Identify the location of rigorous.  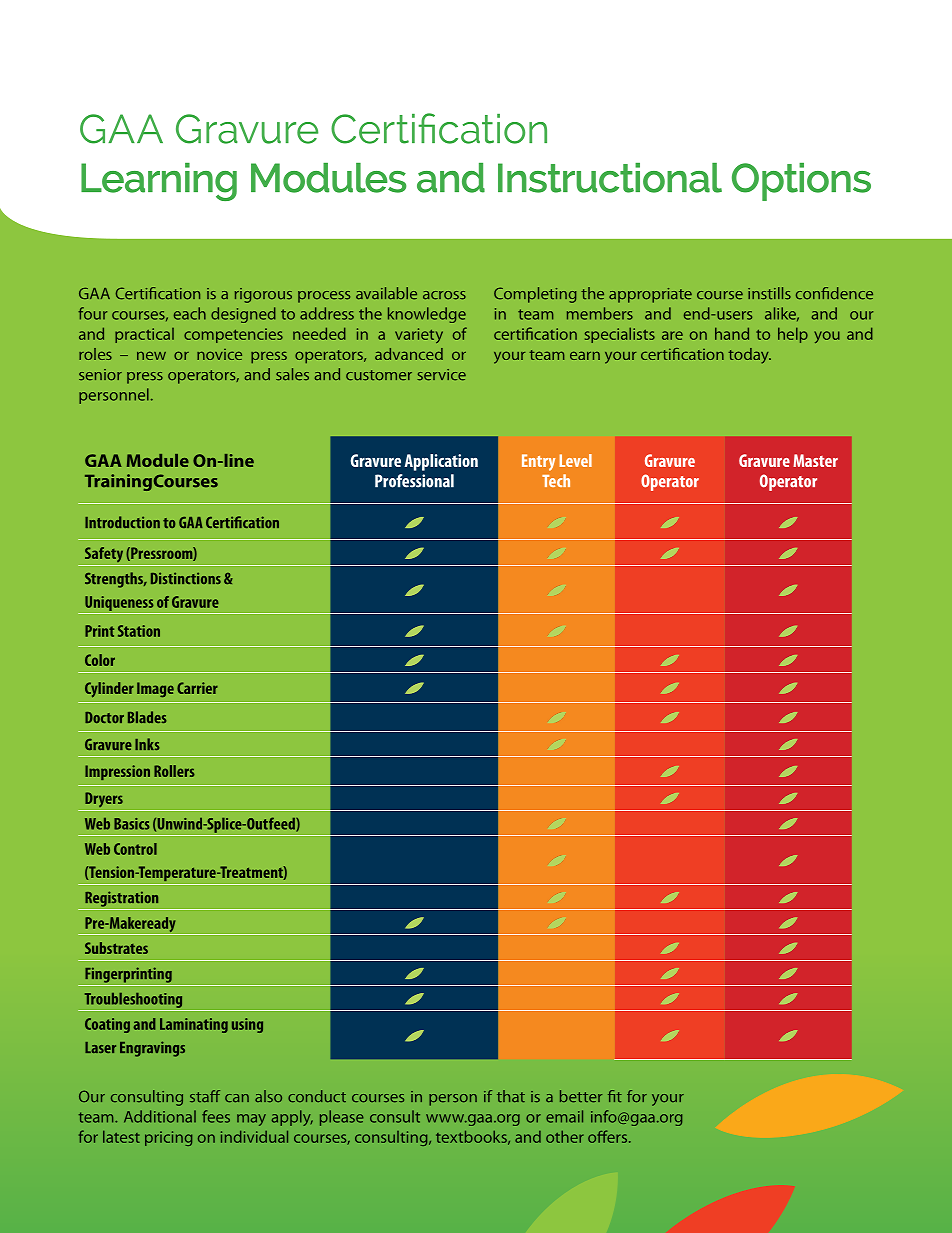
(263, 295).
